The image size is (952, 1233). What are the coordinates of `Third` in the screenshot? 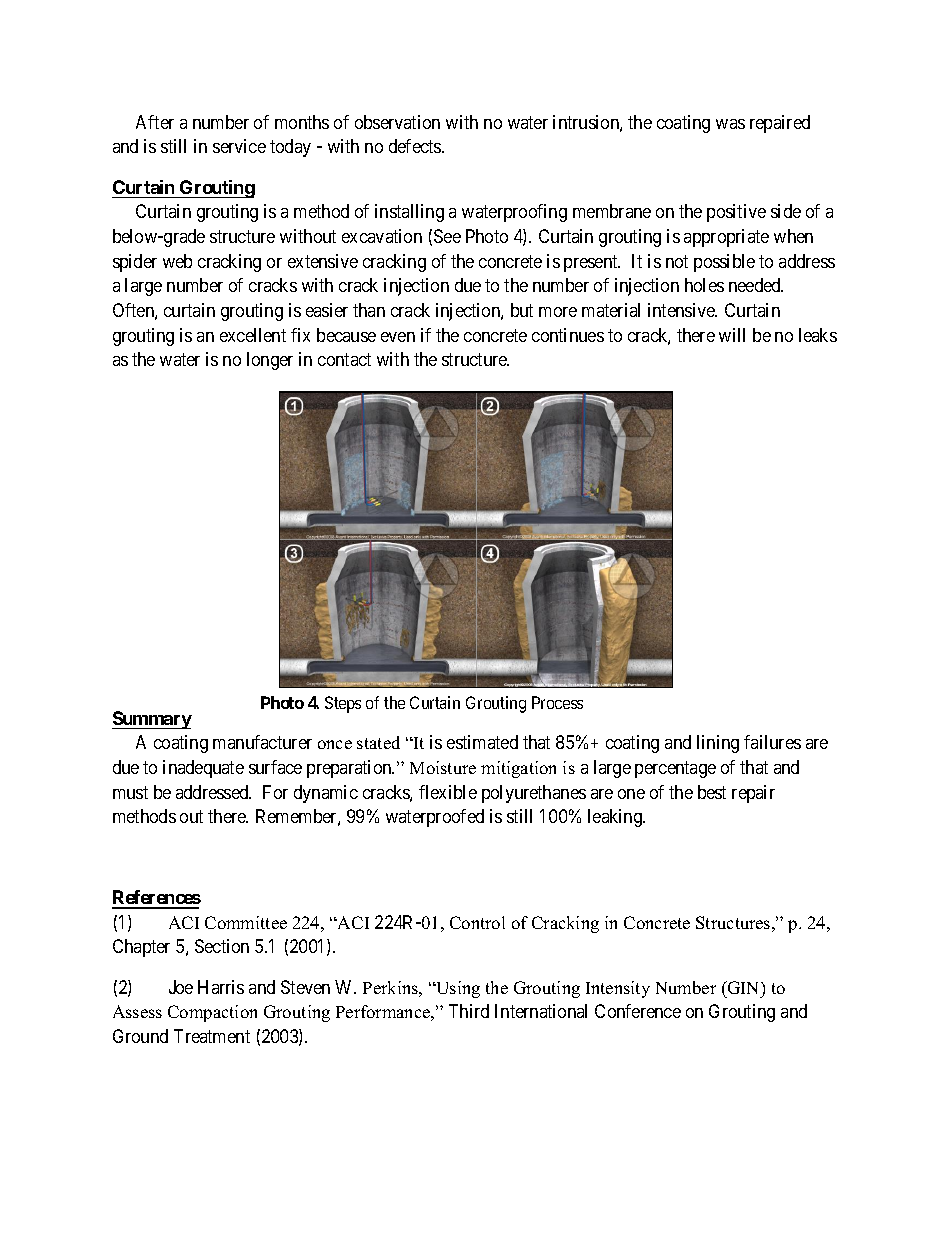 It's located at (469, 1011).
